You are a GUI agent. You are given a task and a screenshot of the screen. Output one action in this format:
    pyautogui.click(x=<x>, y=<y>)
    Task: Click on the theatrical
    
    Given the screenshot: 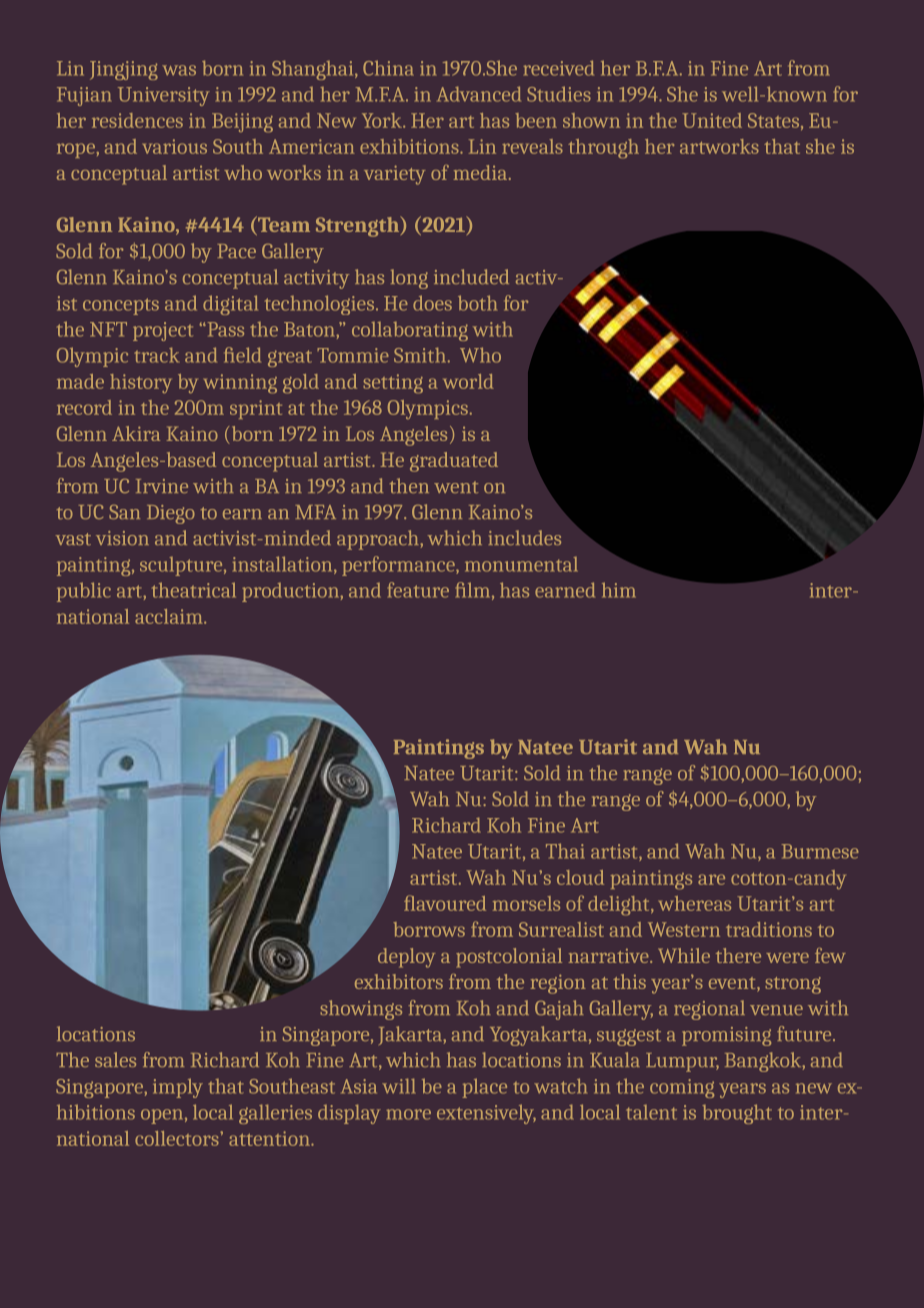 What is the action you would take?
    pyautogui.click(x=194, y=590)
